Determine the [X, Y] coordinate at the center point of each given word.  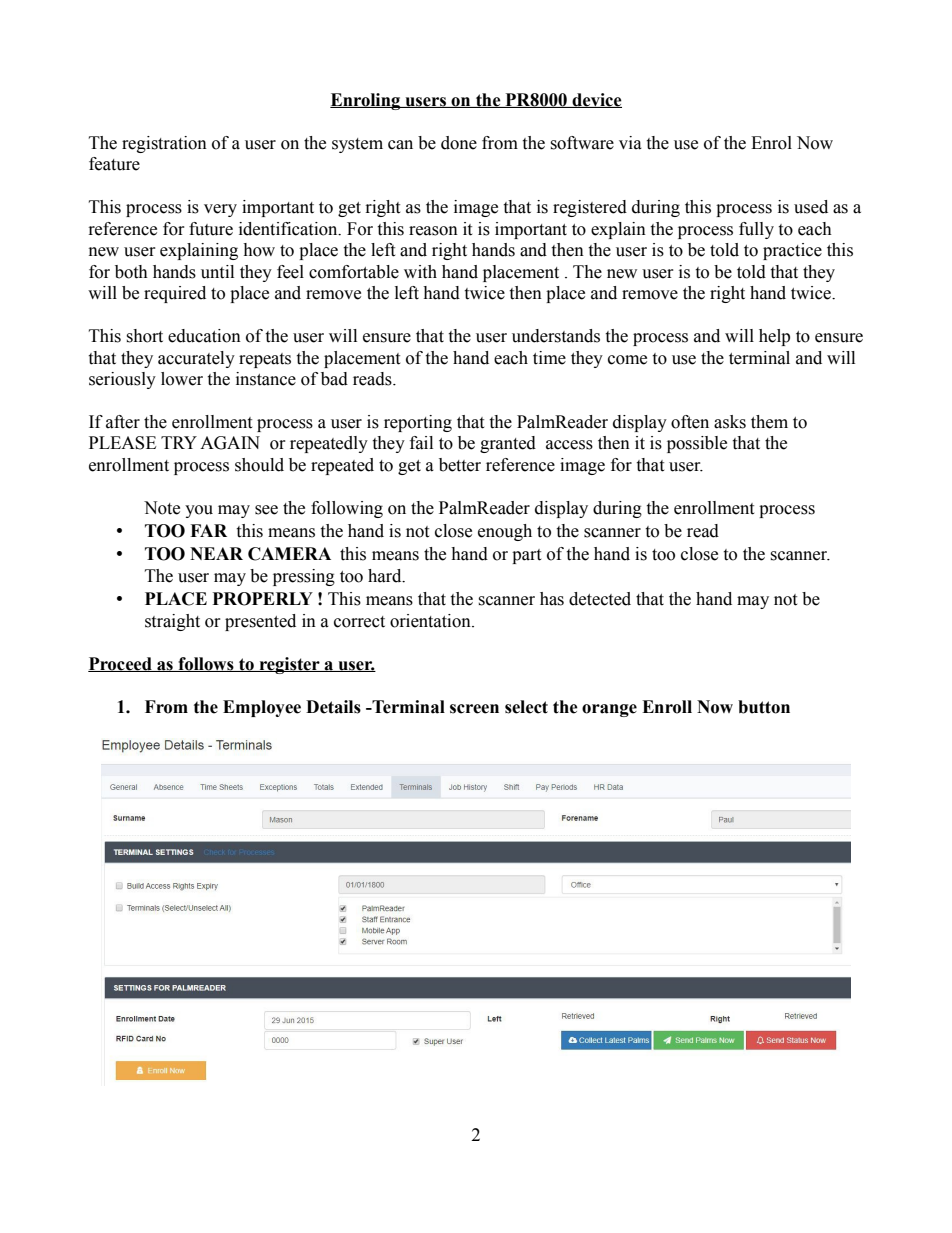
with [420, 272]
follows [206, 664]
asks [730, 422]
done [459, 143]
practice [792, 251]
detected [600, 599]
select [526, 707]
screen [474, 709]
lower [182, 379]
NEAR [216, 553]
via [630, 143]
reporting [418, 423]
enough [505, 532]
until [217, 272]
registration [164, 144]
